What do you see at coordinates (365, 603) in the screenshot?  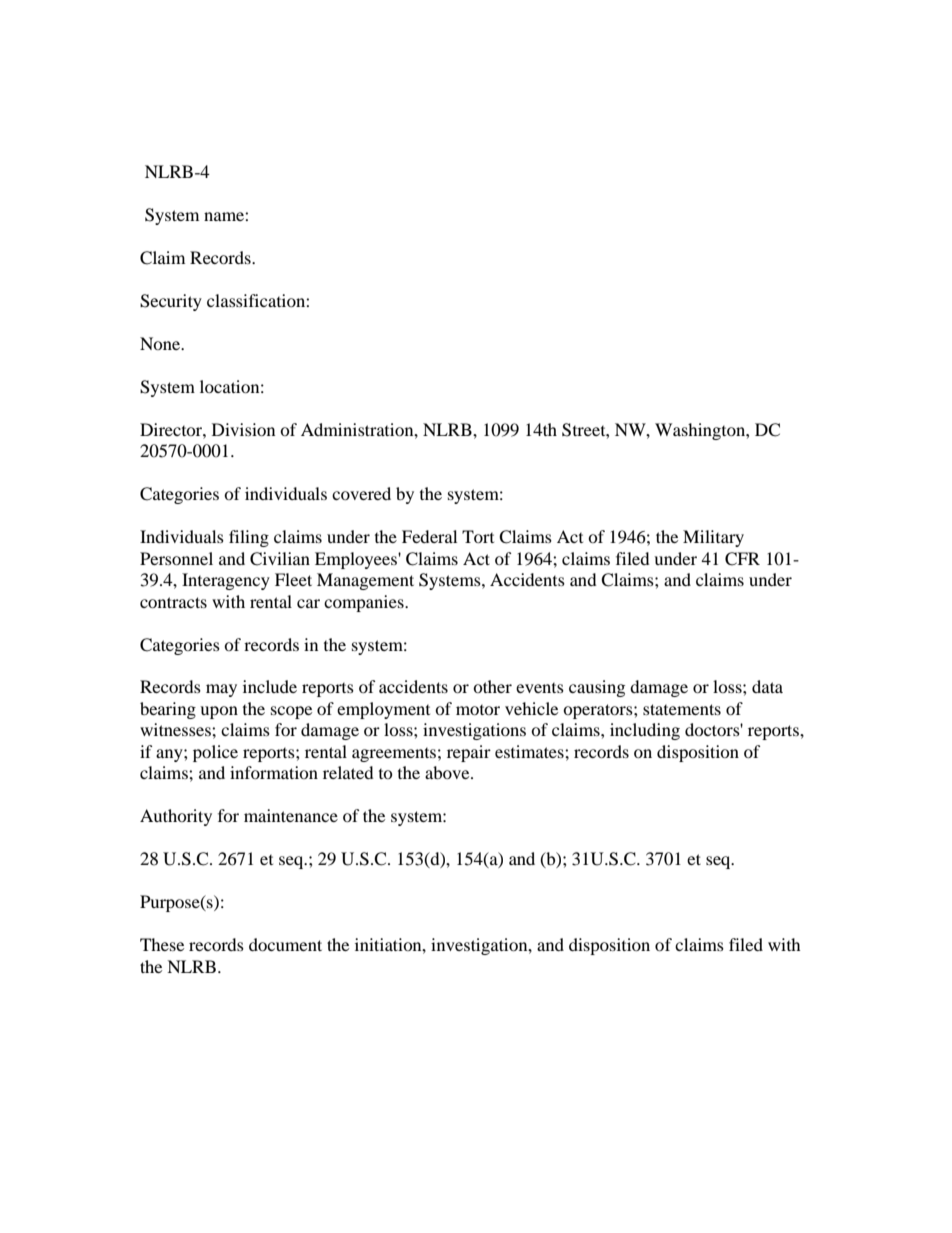 I see `companies` at bounding box center [365, 603].
